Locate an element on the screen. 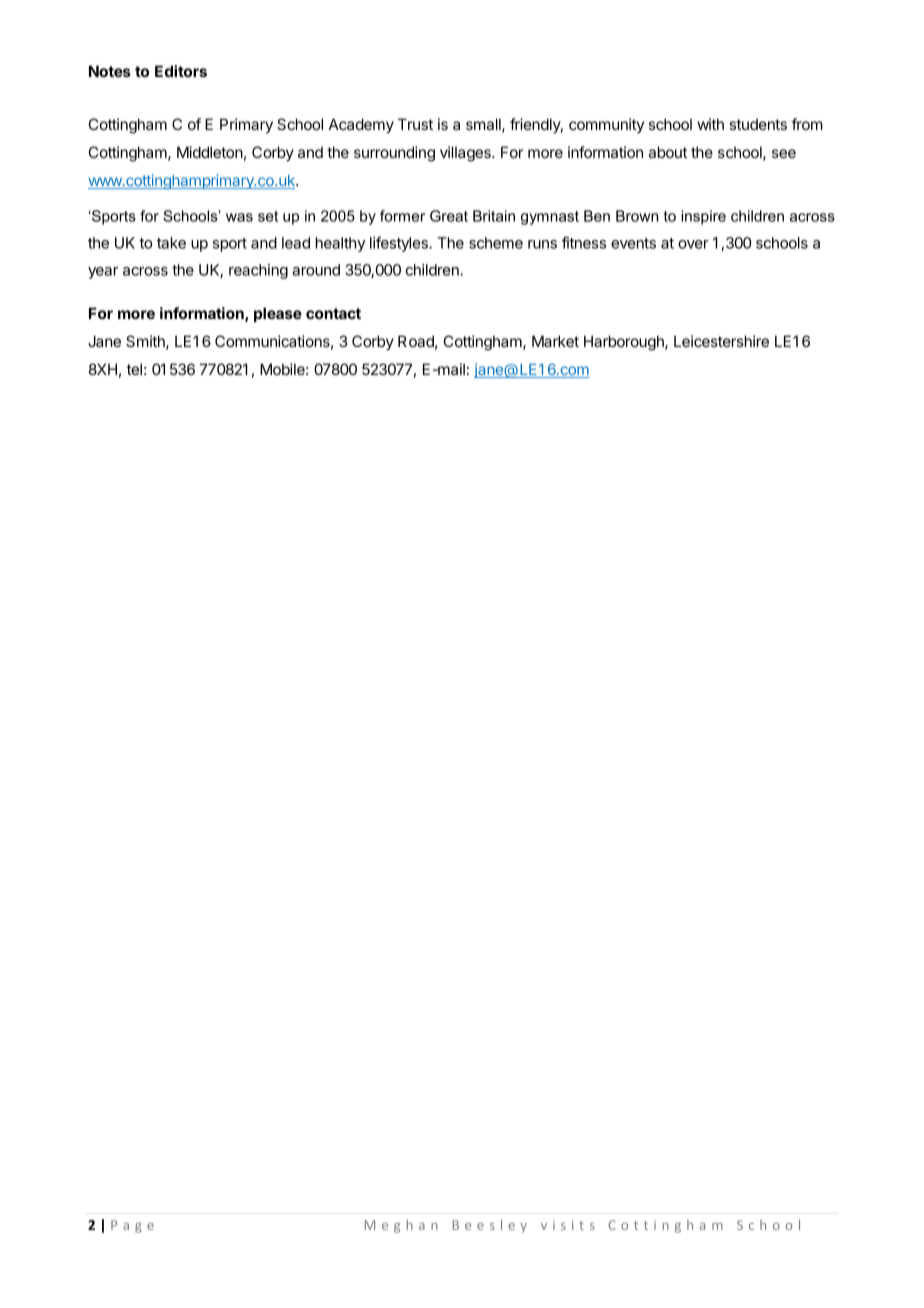  Middleton is located at coordinates (210, 152).
